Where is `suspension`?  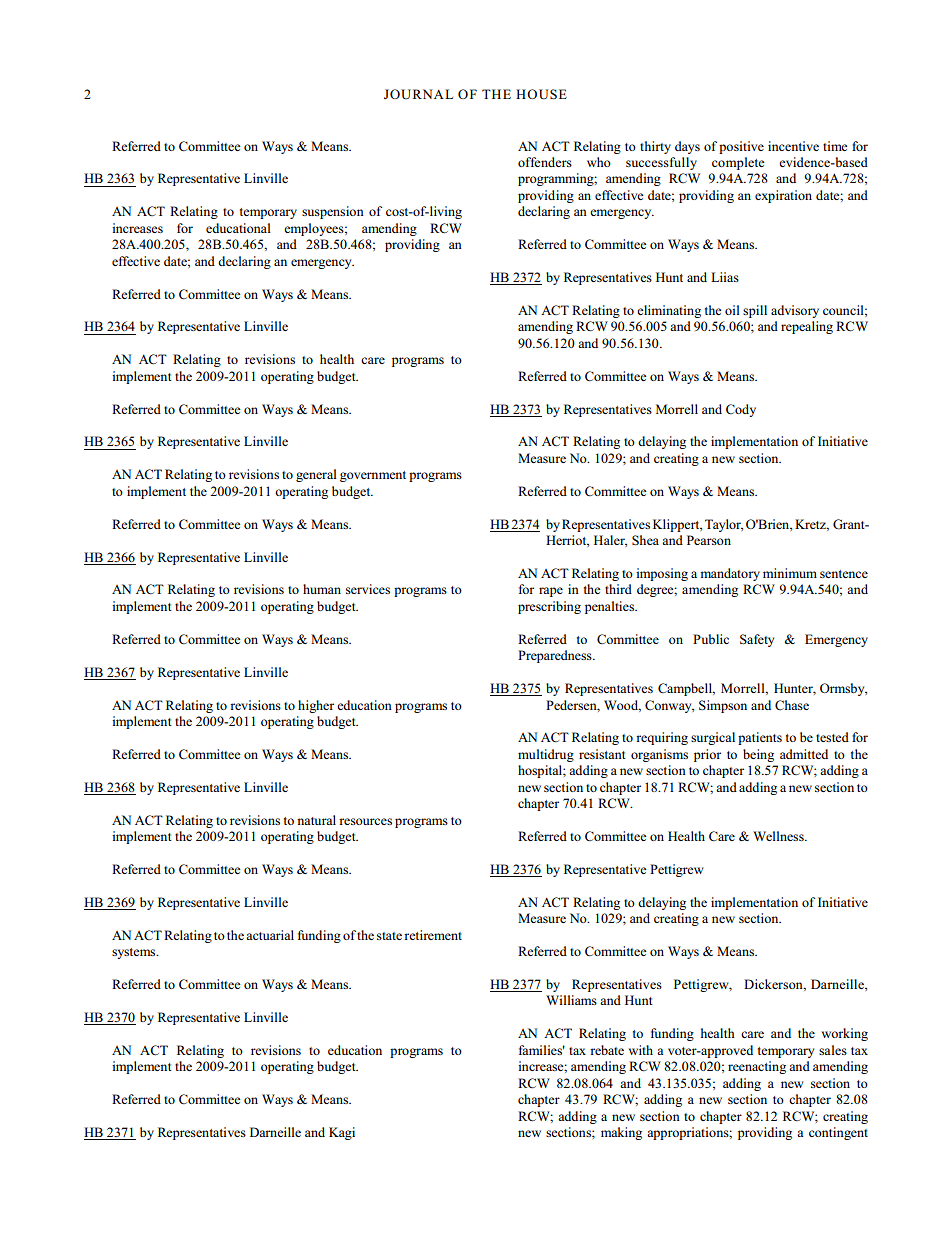
suspension is located at coordinates (333, 212).
